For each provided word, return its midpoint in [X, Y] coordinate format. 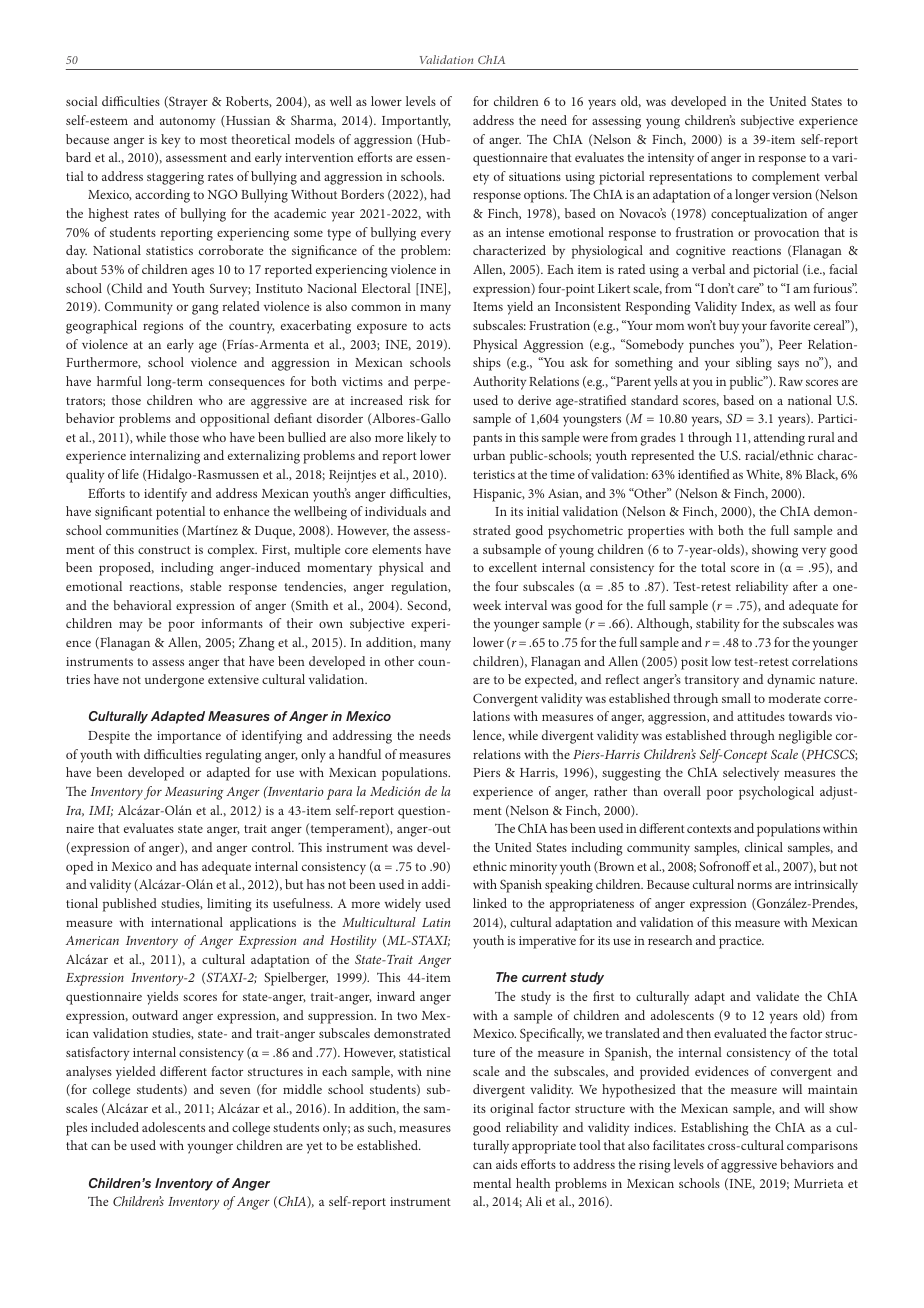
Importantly [416, 122]
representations [690, 178]
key [171, 141]
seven [235, 1090]
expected [551, 681]
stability [718, 625]
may [131, 627]
